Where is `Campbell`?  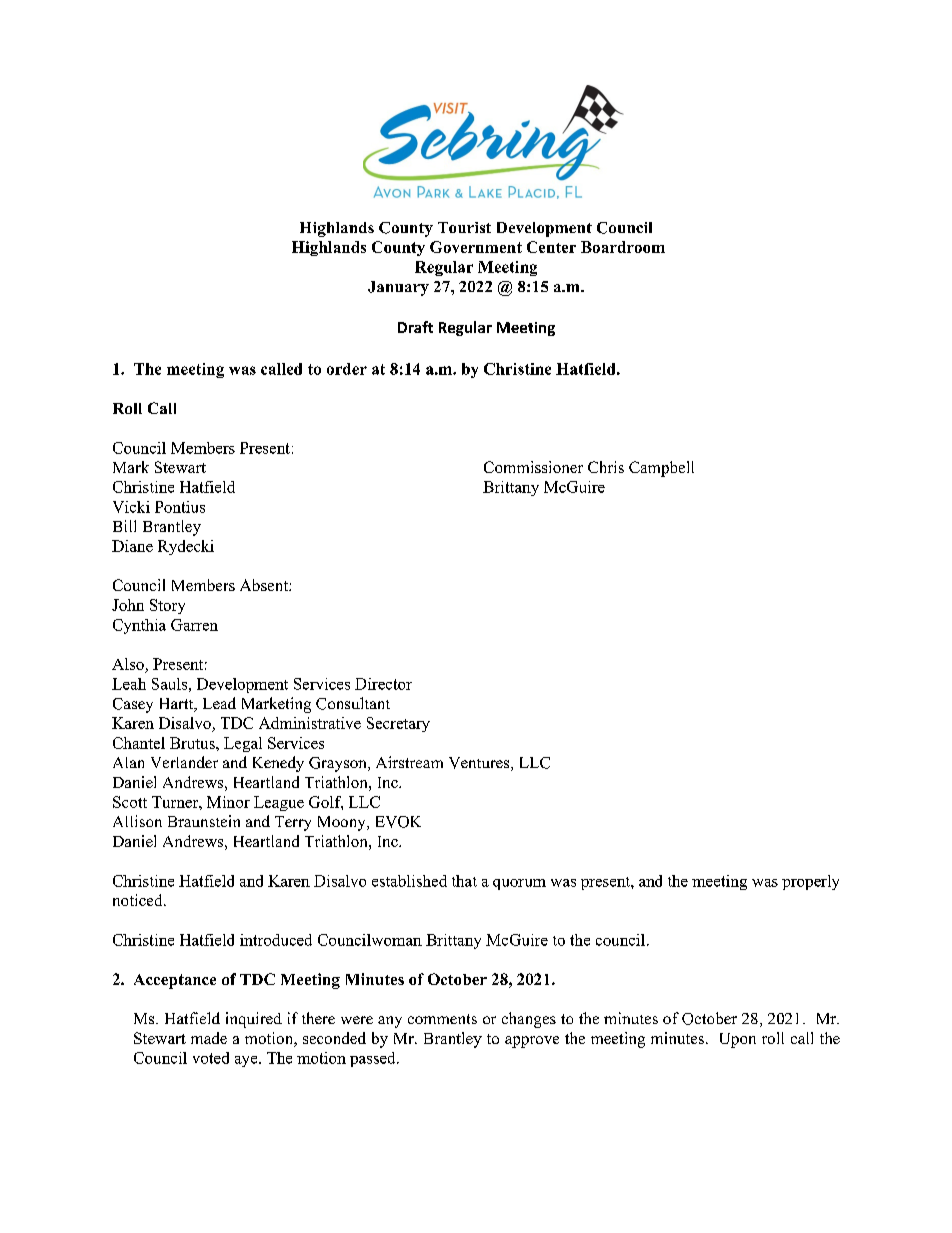 Campbell is located at coordinates (661, 469).
